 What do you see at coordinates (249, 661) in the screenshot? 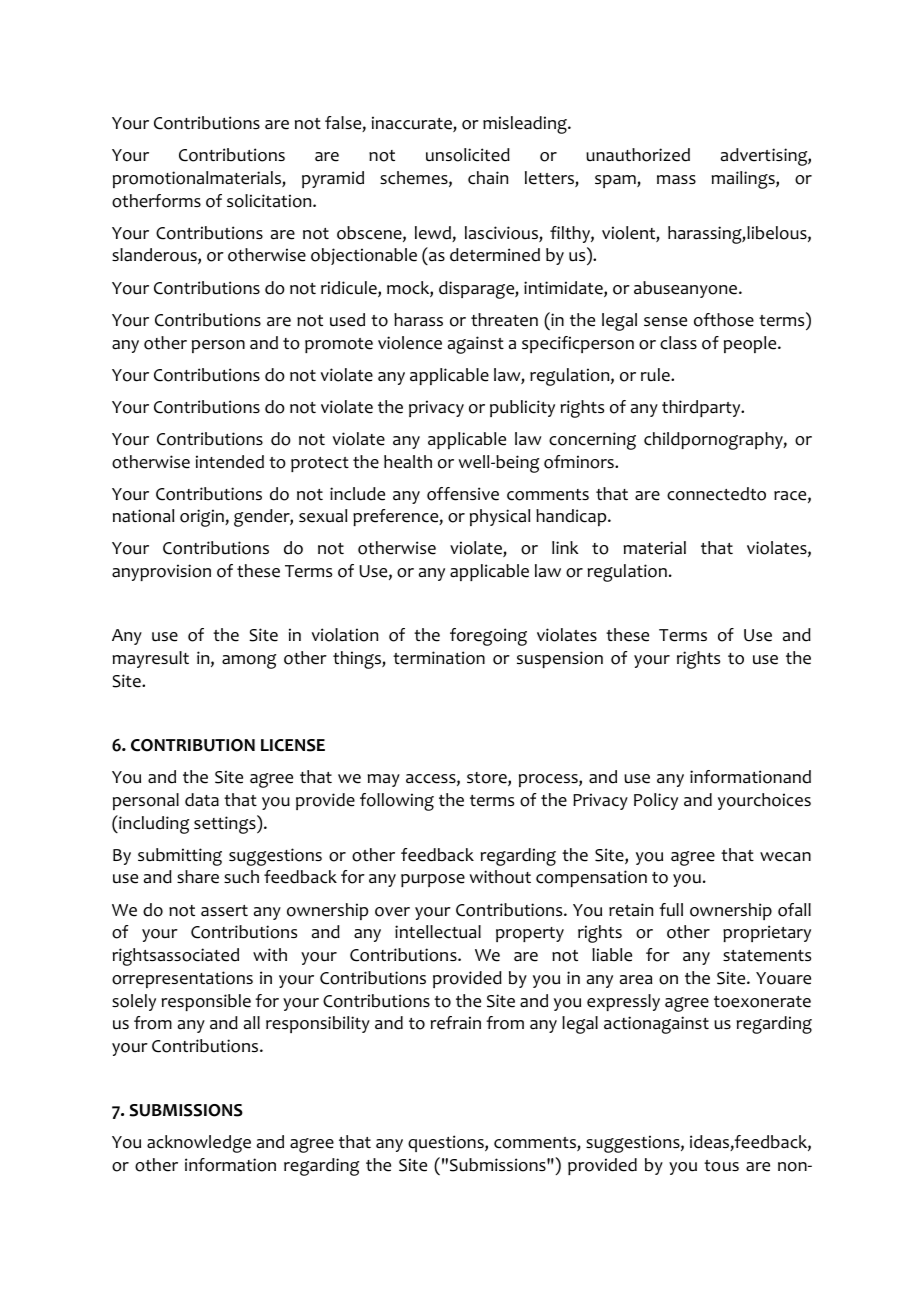
I see `among` at bounding box center [249, 661].
